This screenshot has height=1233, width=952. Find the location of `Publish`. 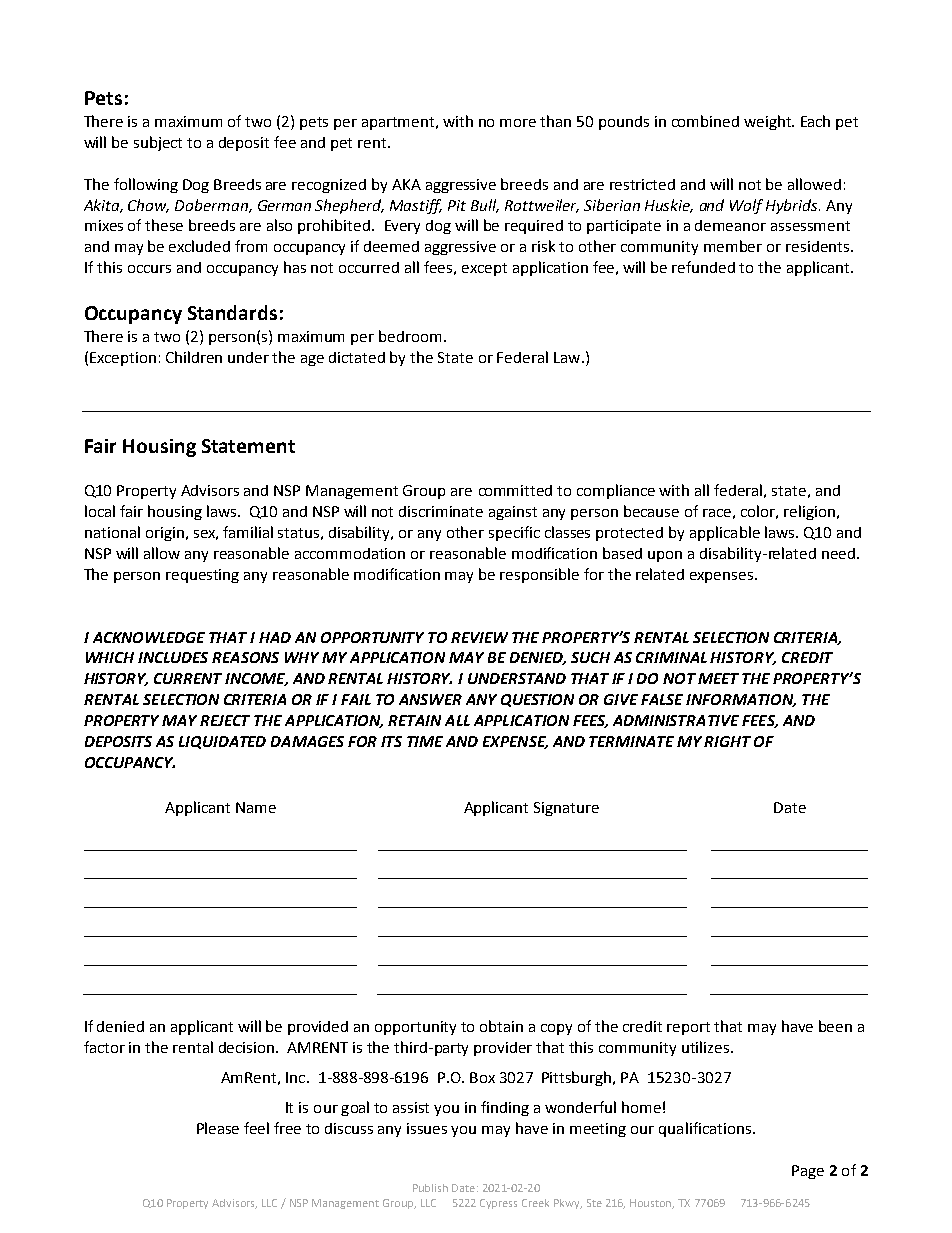

Publish is located at coordinates (430, 1188).
